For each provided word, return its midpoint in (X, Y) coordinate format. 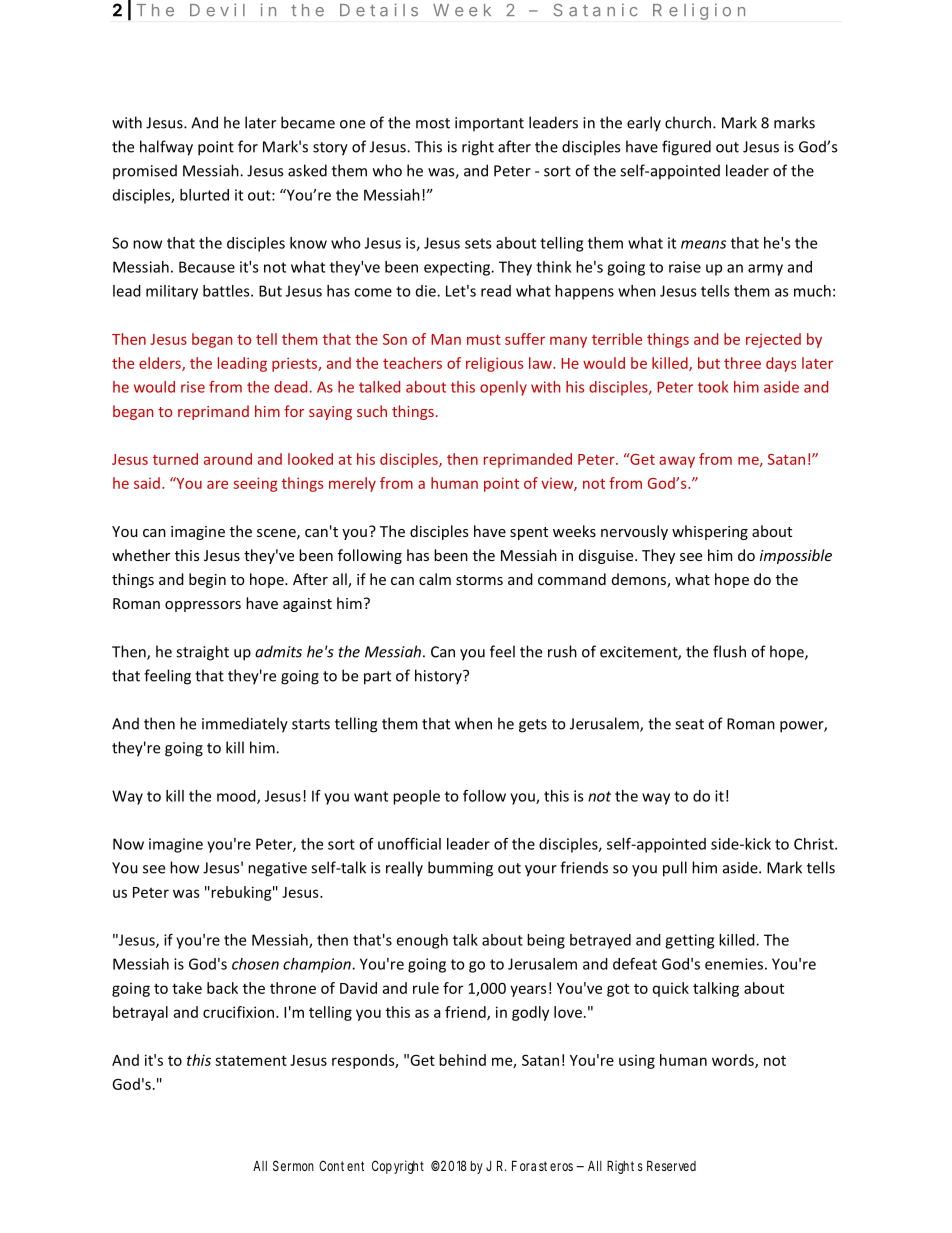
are (217, 484)
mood (237, 797)
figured (686, 148)
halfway (166, 148)
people (416, 797)
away (677, 462)
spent (529, 533)
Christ (815, 844)
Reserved (671, 1165)
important (489, 124)
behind (462, 1060)
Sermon (293, 1165)
